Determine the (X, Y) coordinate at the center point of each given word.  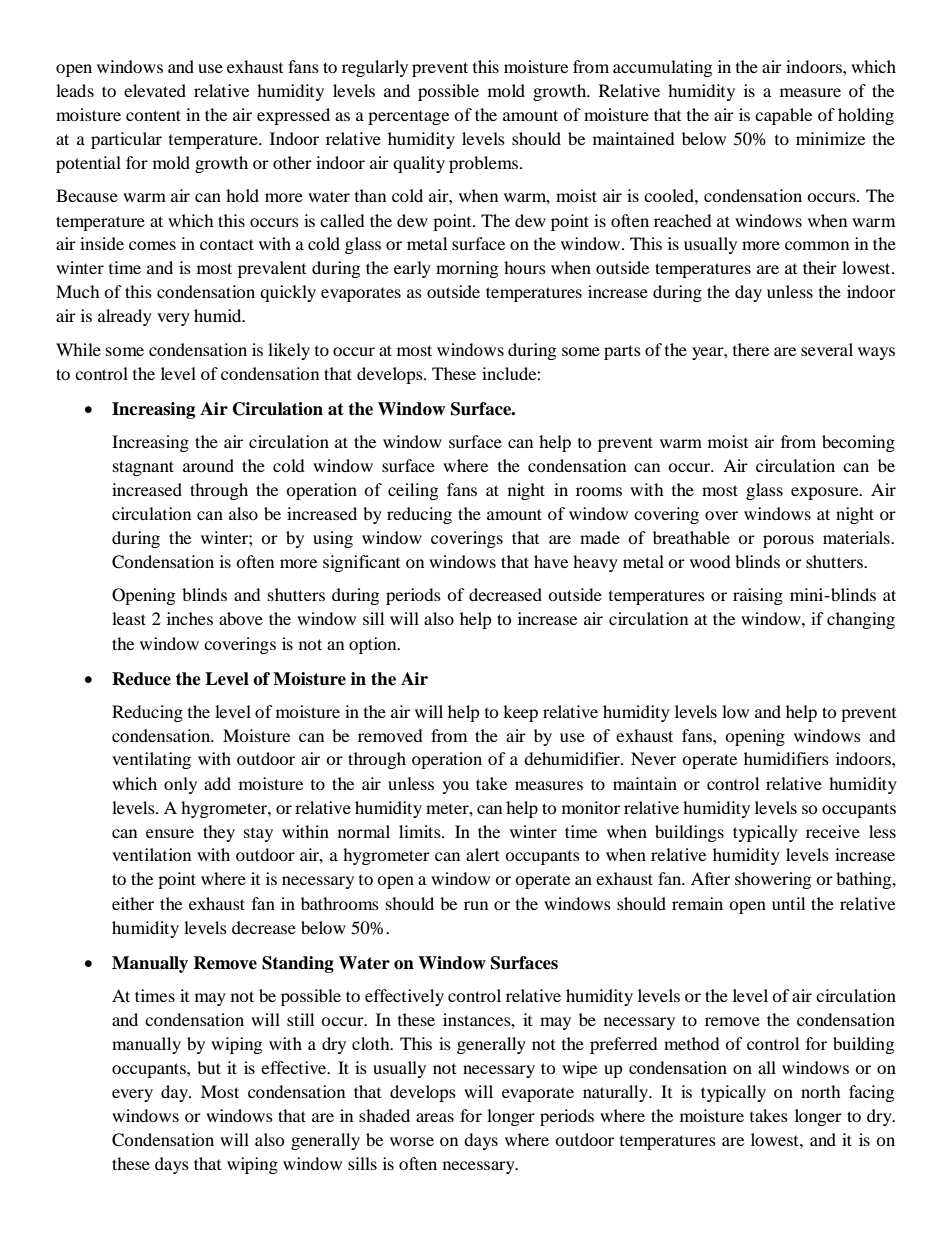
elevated (155, 90)
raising (758, 596)
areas (435, 1117)
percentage (408, 118)
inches (190, 618)
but (209, 1067)
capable (783, 116)
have (551, 561)
